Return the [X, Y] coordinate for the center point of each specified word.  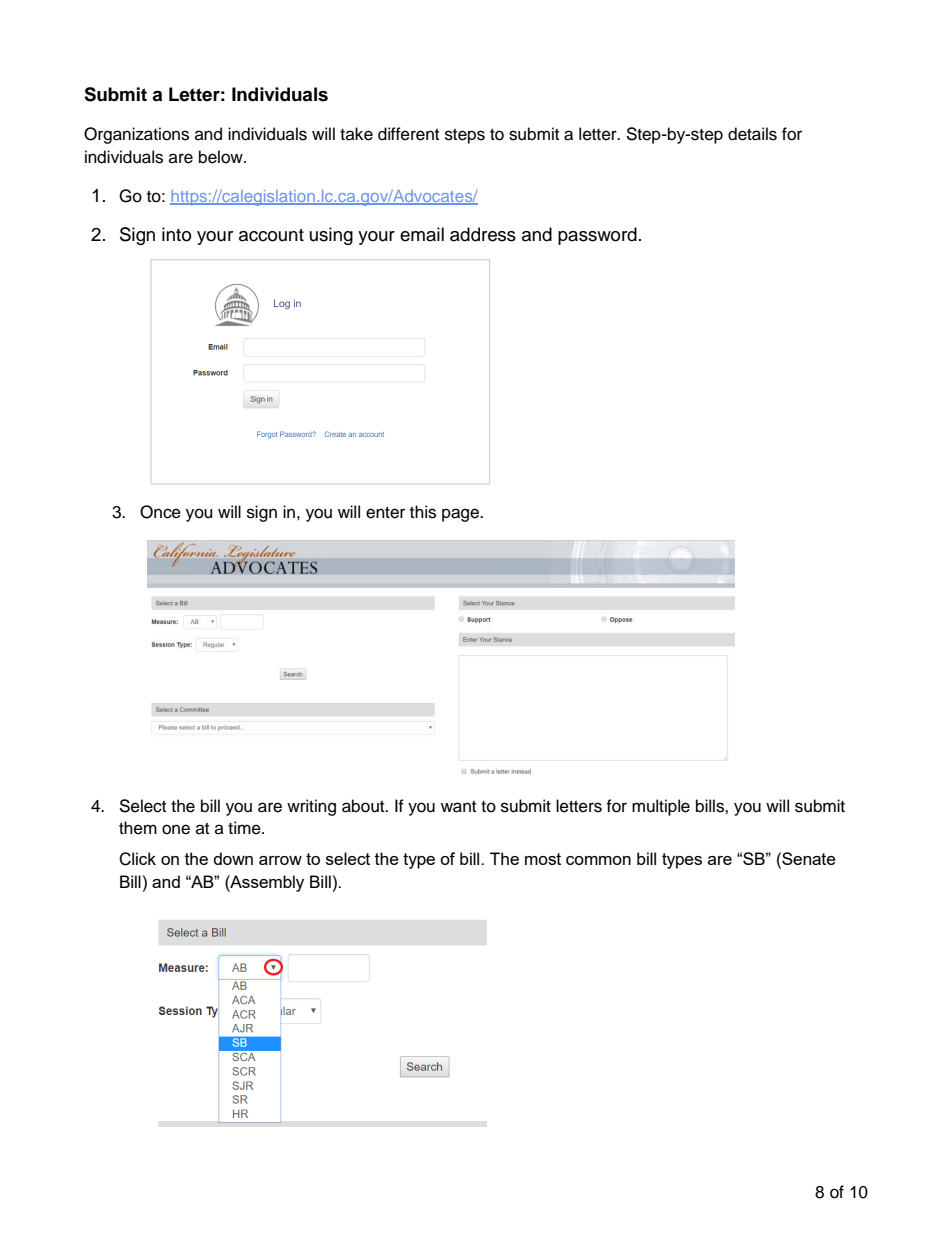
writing [311, 807]
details [752, 134]
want [458, 807]
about [364, 806]
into [176, 234]
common [598, 860]
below [222, 157]
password [597, 236]
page [461, 515]
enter [385, 513]
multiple [661, 807]
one [176, 829]
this [423, 512]
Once [160, 512]
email [422, 234]
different [408, 134]
